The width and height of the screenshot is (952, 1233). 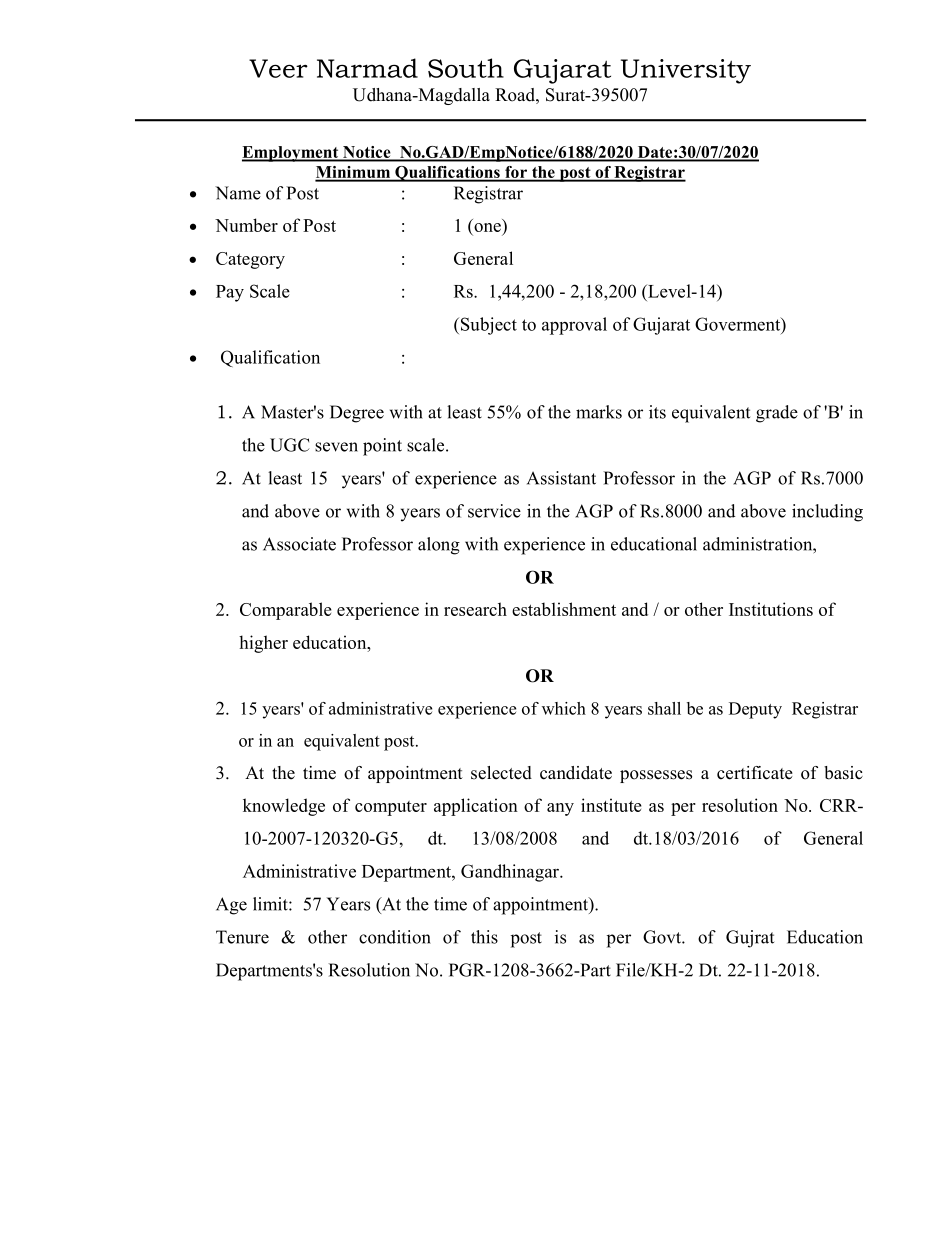 I want to click on Veer, so click(x=278, y=68).
